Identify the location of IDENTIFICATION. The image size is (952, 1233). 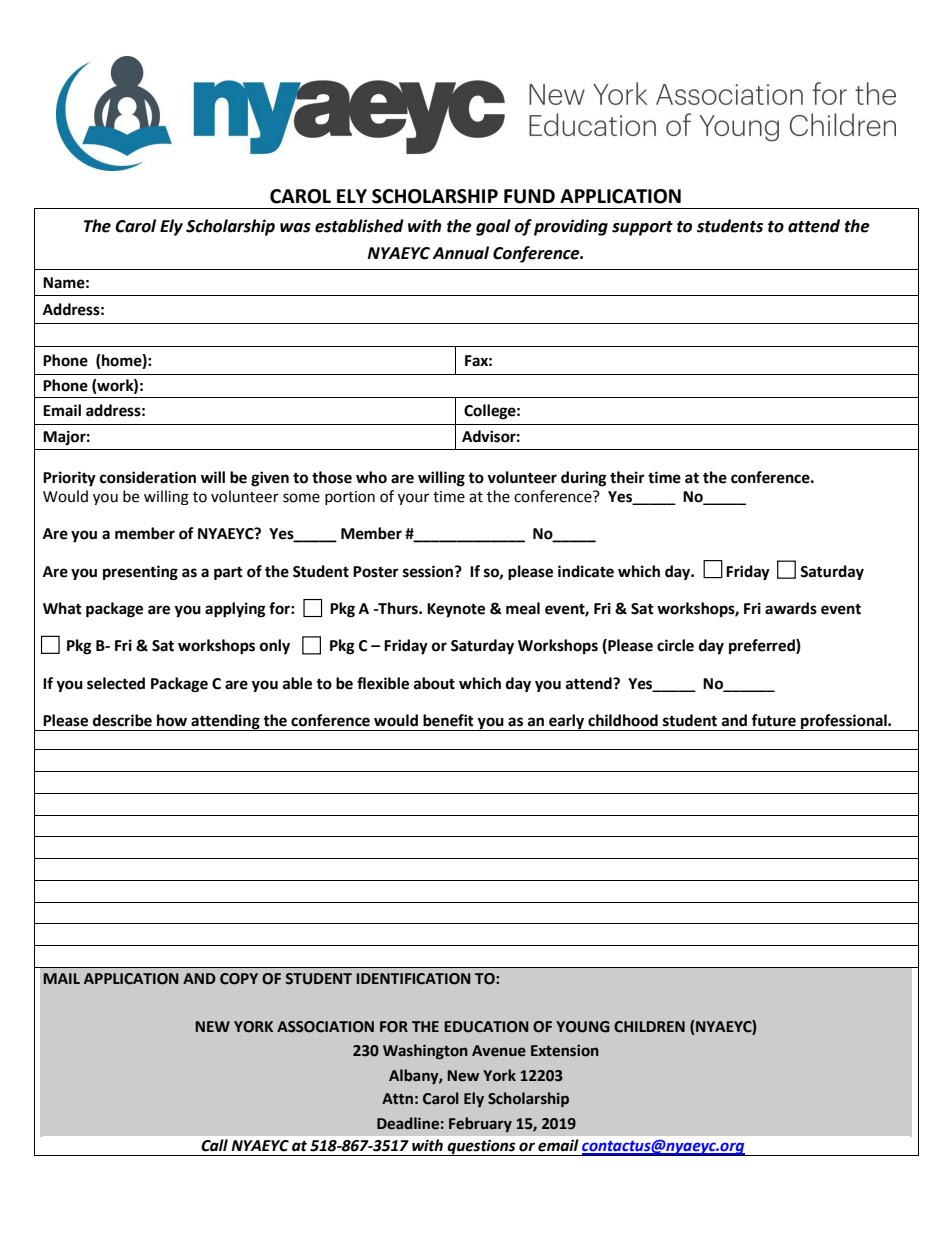
(413, 979).
